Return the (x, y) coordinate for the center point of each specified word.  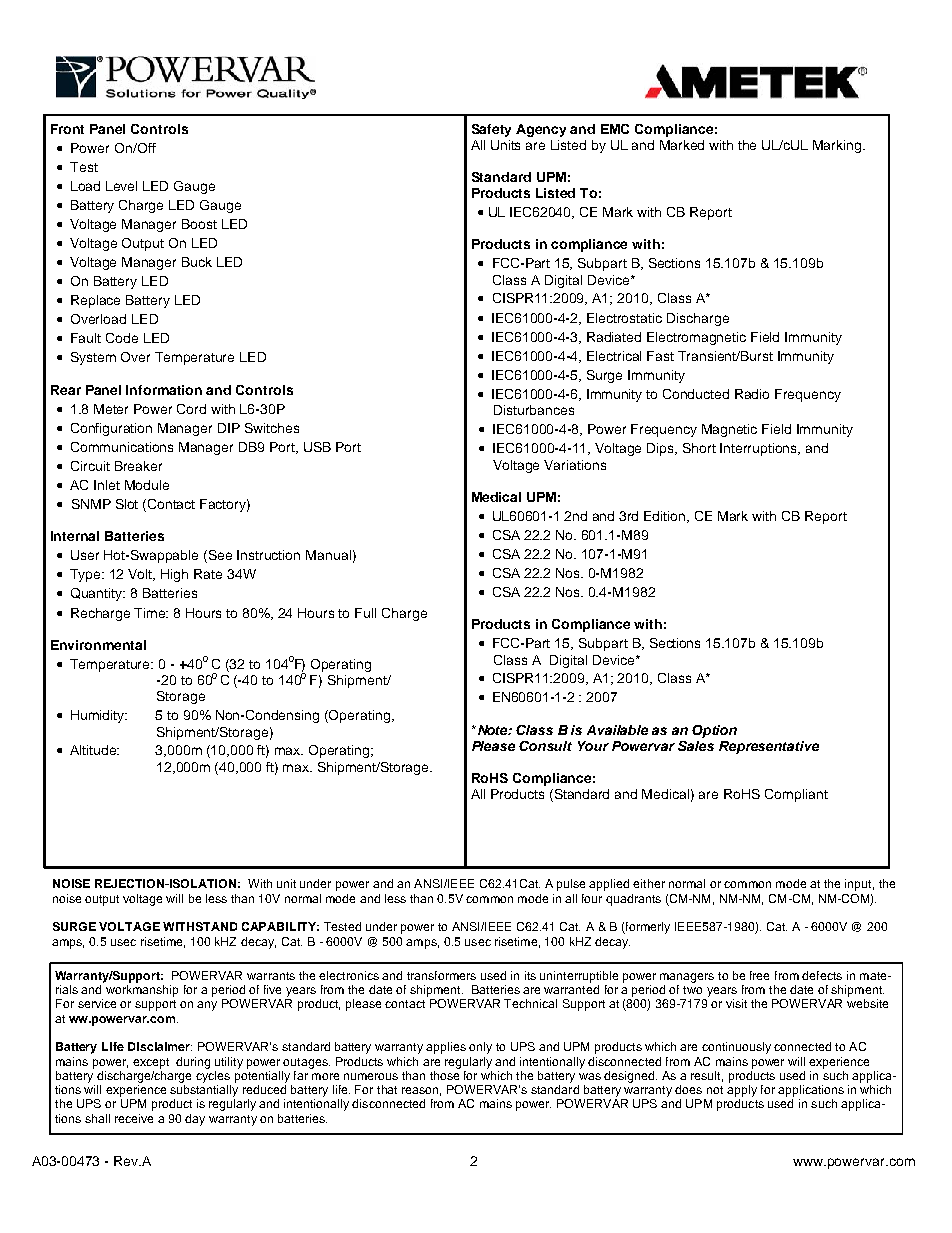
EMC (615, 129)
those (445, 1074)
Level (121, 186)
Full (365, 613)
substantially (204, 1091)
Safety (491, 130)
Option (714, 731)
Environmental (98, 645)
